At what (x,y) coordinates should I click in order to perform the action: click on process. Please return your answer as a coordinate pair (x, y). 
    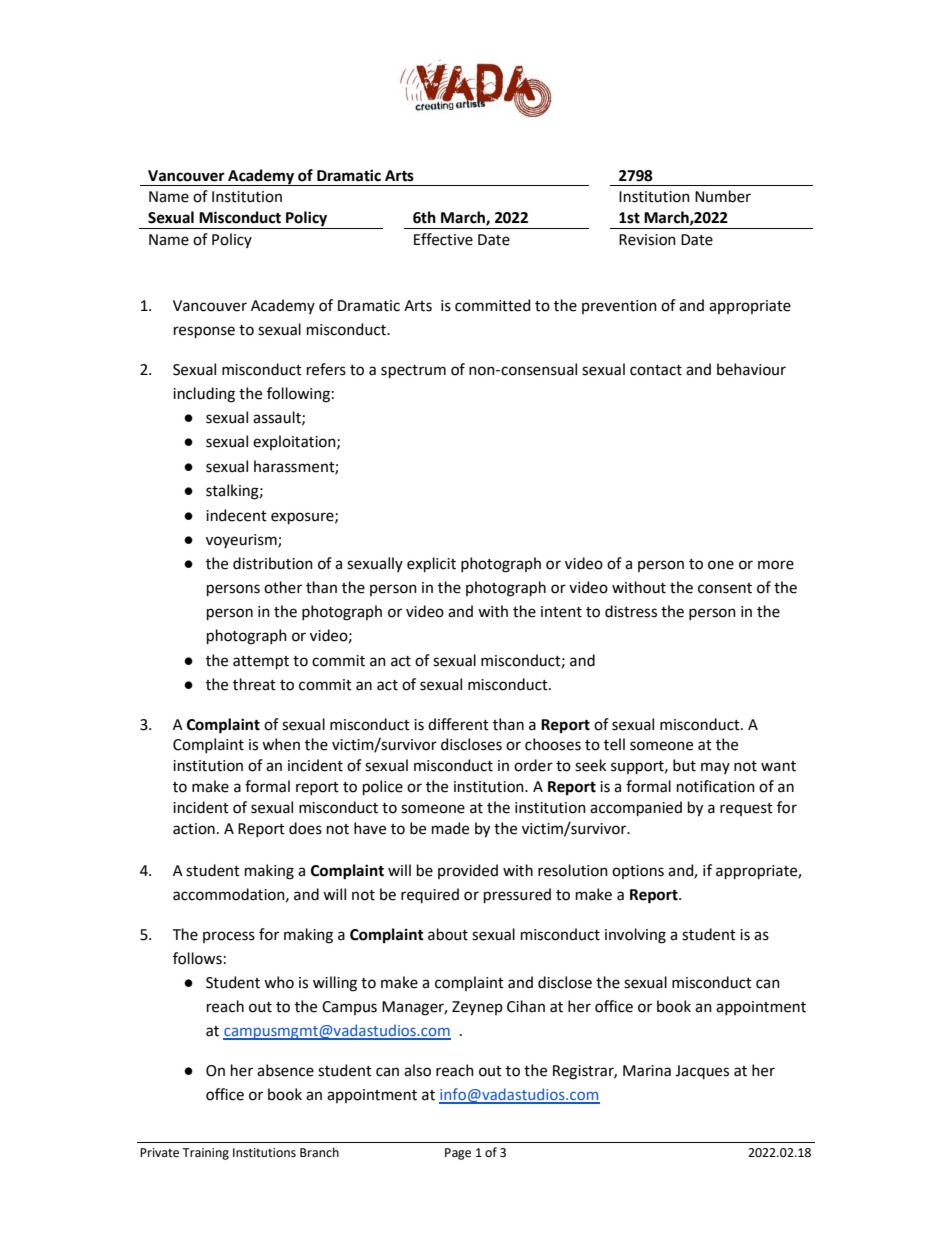
    Looking at the image, I should click on (229, 937).
